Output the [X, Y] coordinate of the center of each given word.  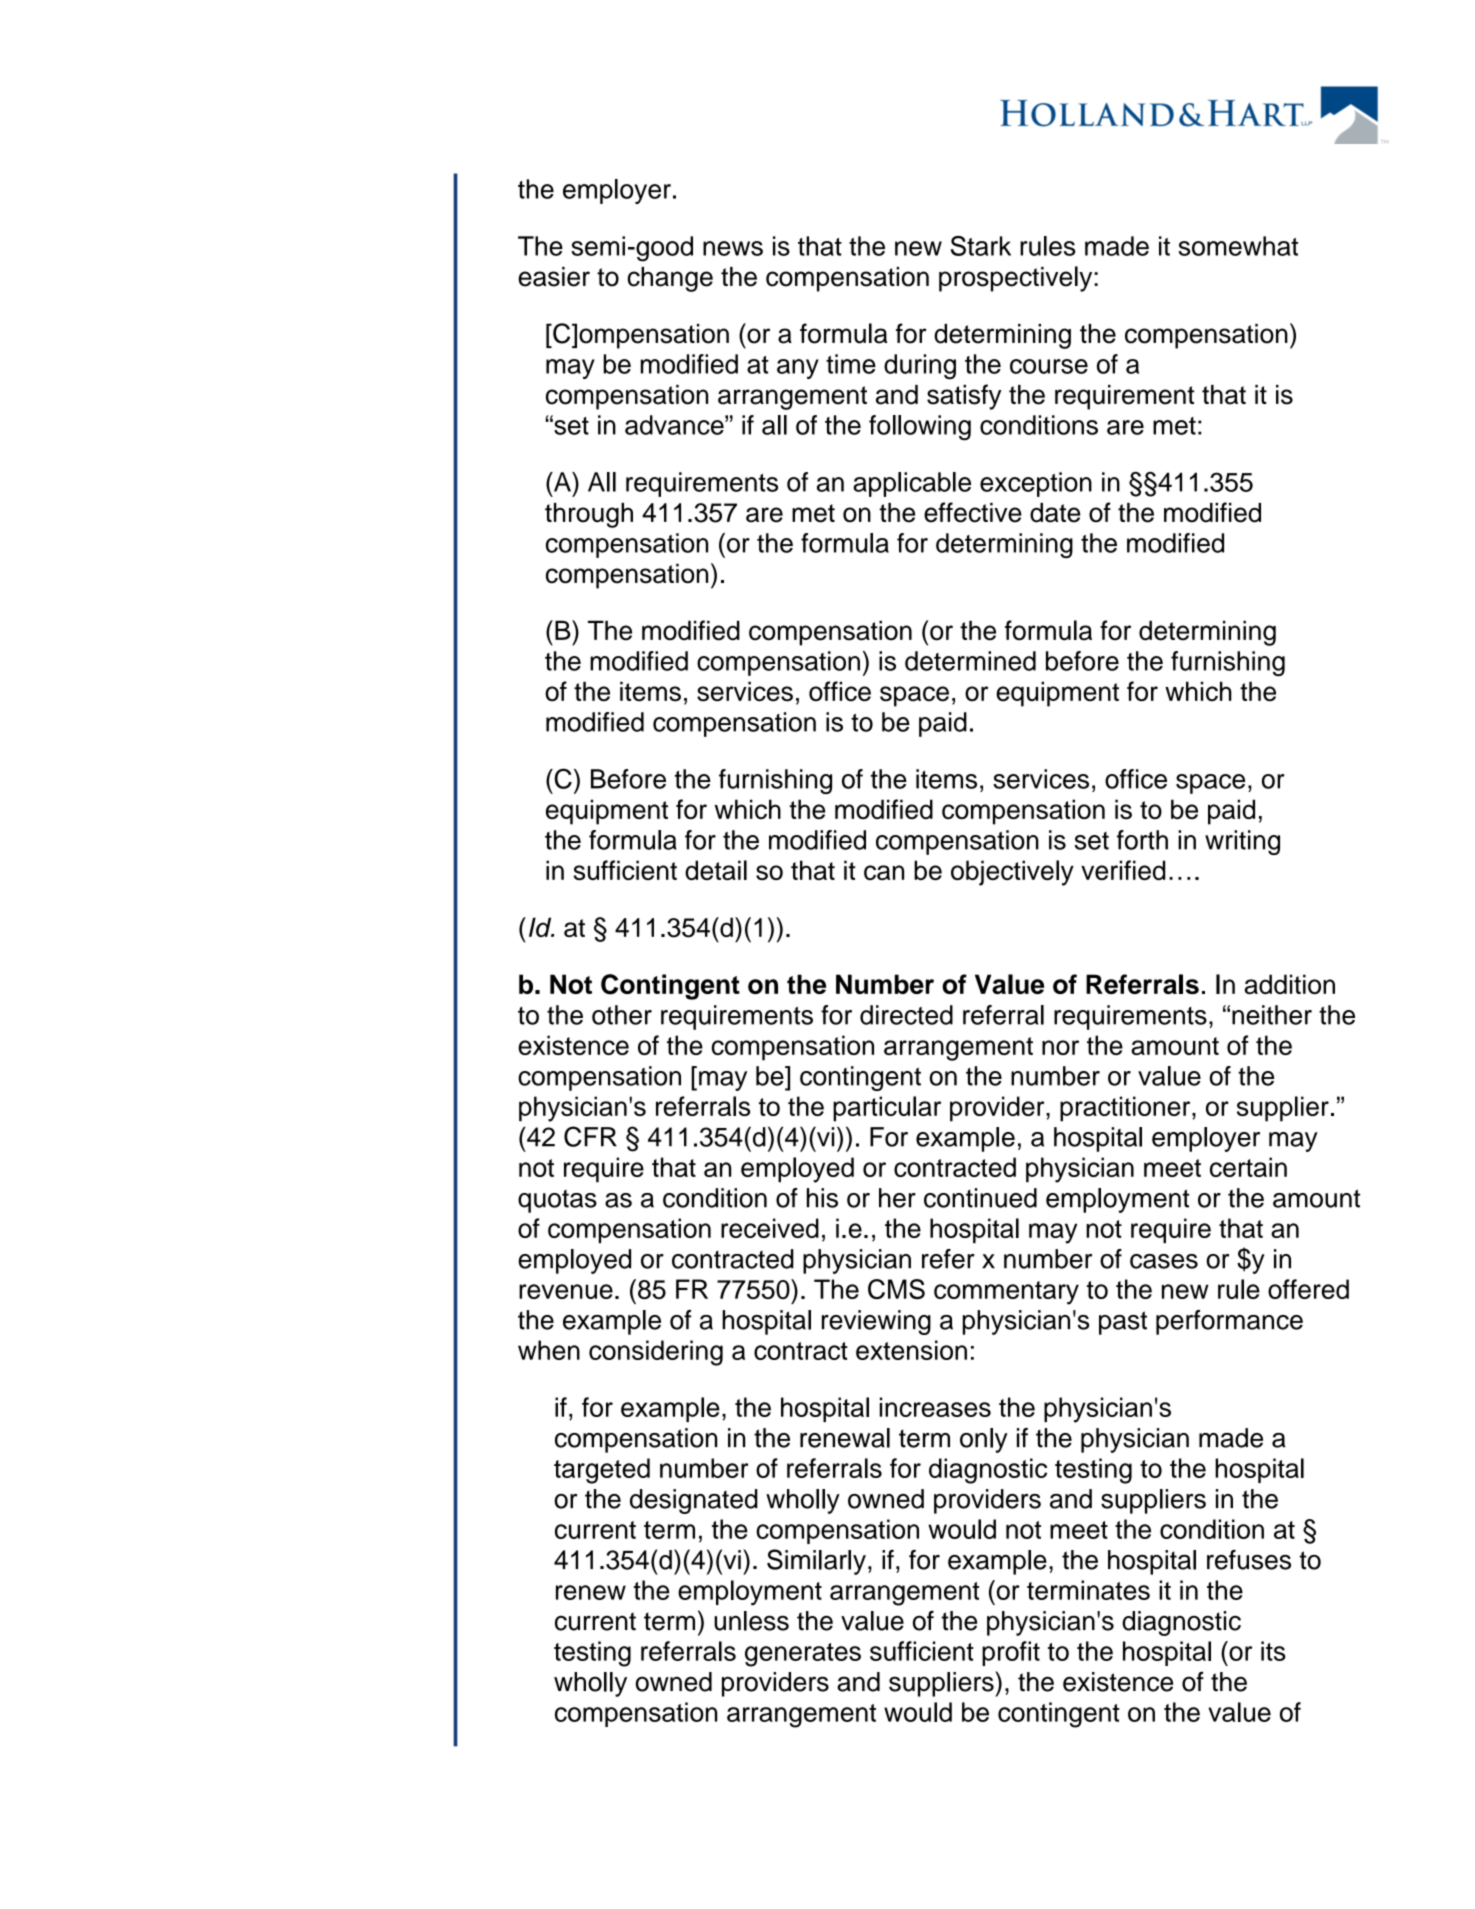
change [670, 279]
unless [751, 1621]
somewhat [1238, 246]
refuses [1249, 1560]
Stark [981, 246]
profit [1011, 1653]
